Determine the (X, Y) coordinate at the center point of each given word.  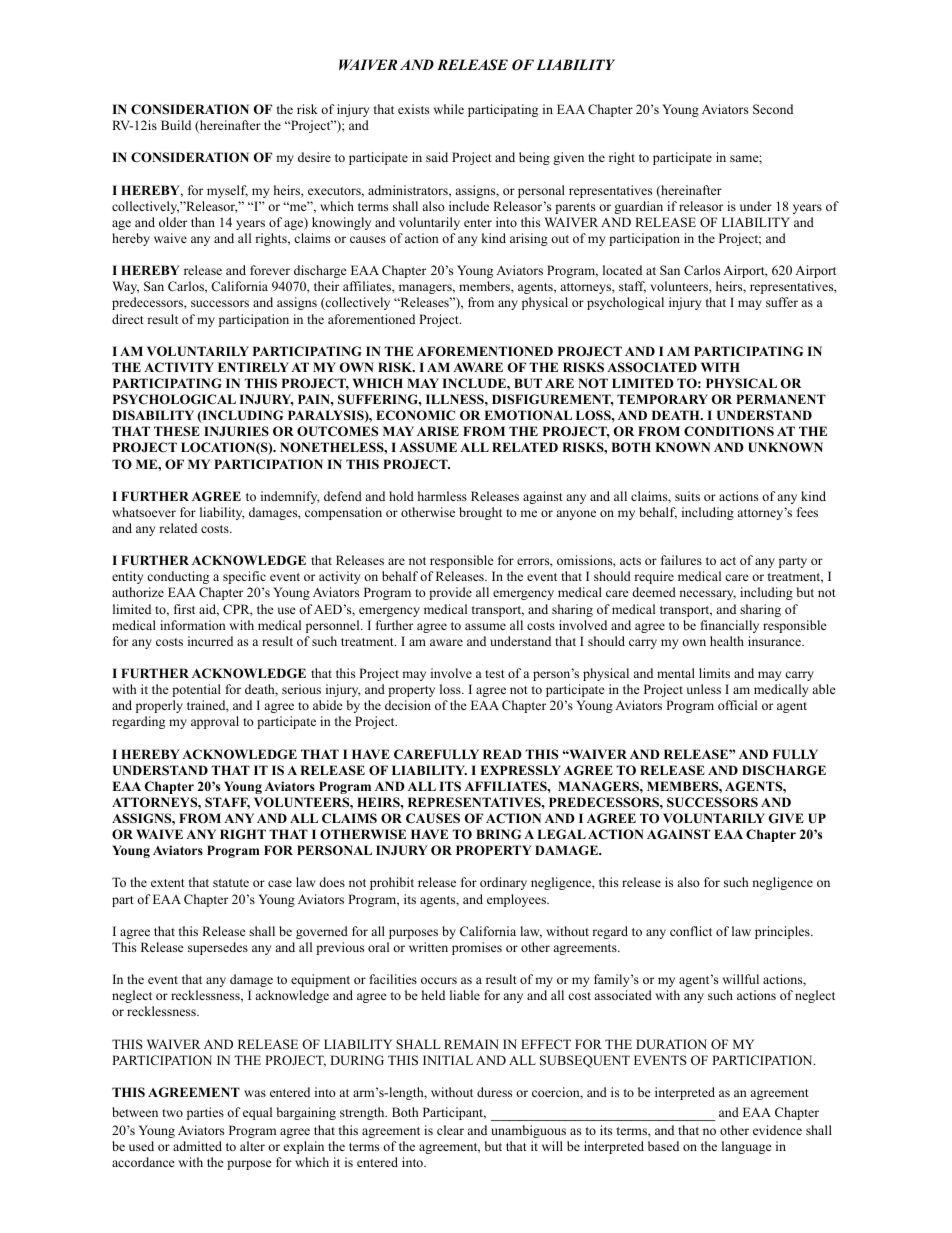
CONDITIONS (729, 431)
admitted (197, 1146)
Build (176, 125)
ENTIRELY (253, 367)
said (437, 157)
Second (773, 109)
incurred (210, 641)
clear (450, 1130)
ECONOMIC (415, 415)
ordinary (503, 883)
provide (450, 593)
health (727, 641)
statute (231, 883)
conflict (691, 931)
